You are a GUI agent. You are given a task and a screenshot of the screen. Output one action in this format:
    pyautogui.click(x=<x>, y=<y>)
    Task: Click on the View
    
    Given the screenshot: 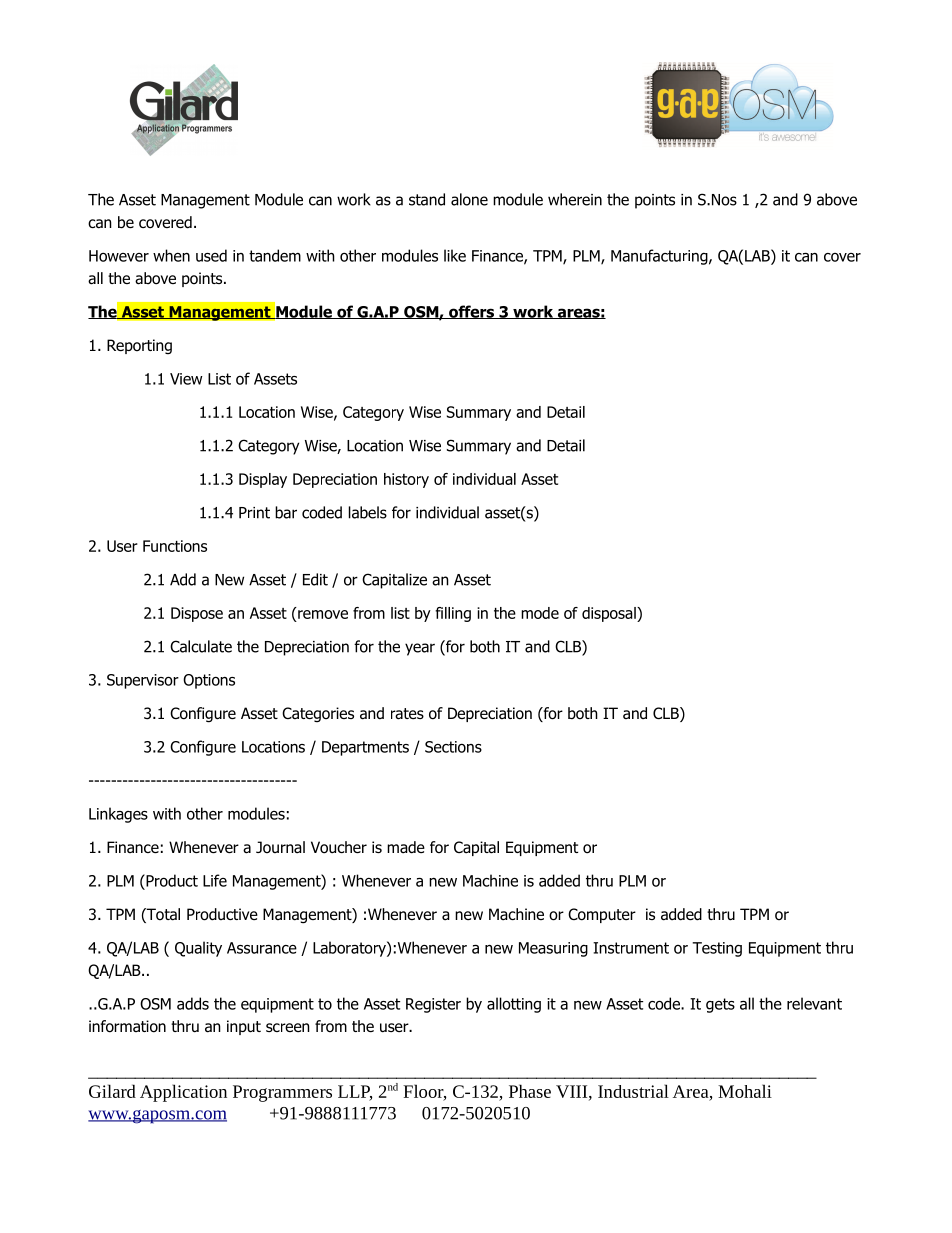 What is the action you would take?
    pyautogui.click(x=186, y=379)
